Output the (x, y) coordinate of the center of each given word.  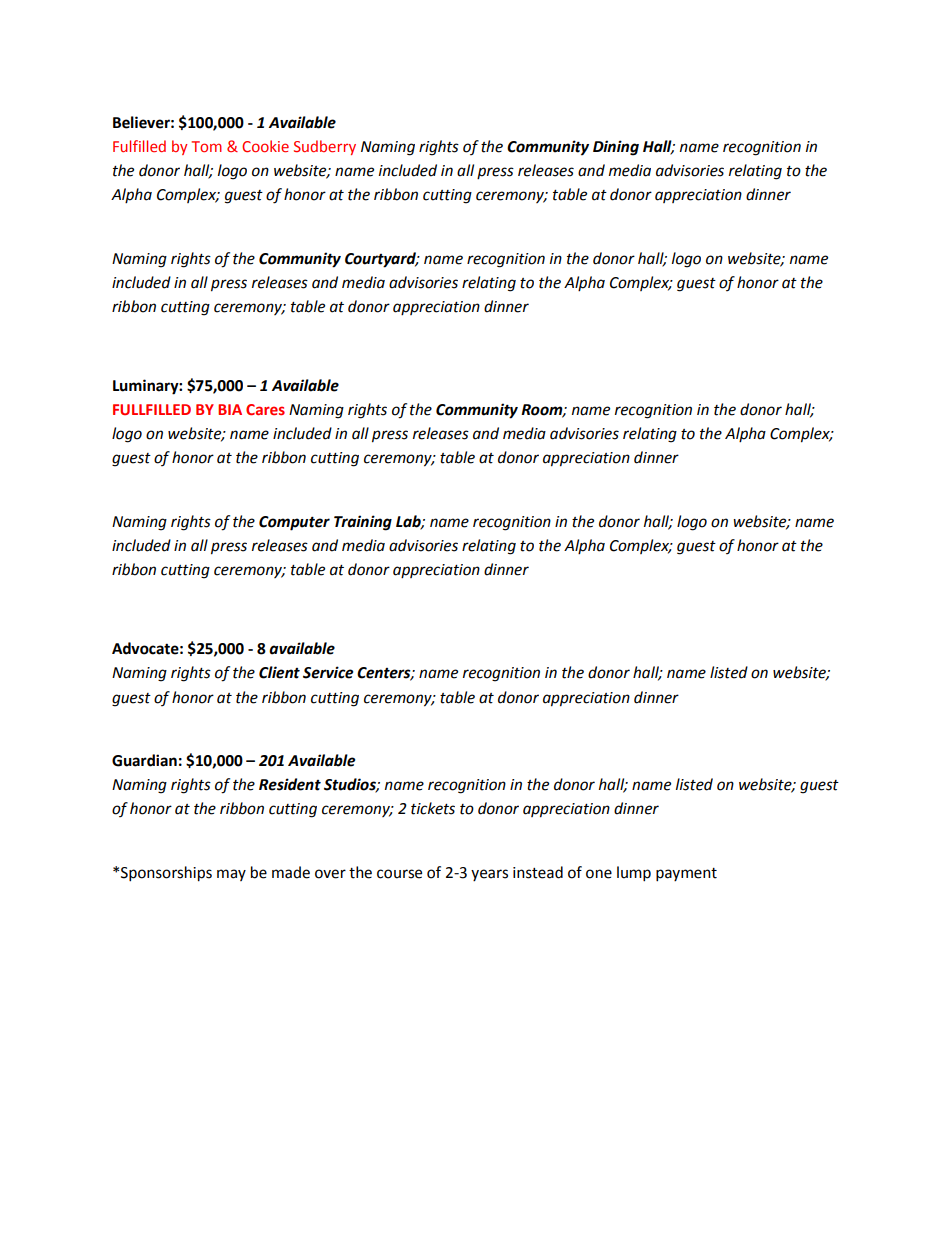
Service (328, 672)
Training (363, 523)
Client (279, 672)
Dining (616, 148)
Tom (207, 146)
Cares (265, 409)
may (231, 875)
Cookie (265, 146)
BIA (230, 409)
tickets (433, 808)
